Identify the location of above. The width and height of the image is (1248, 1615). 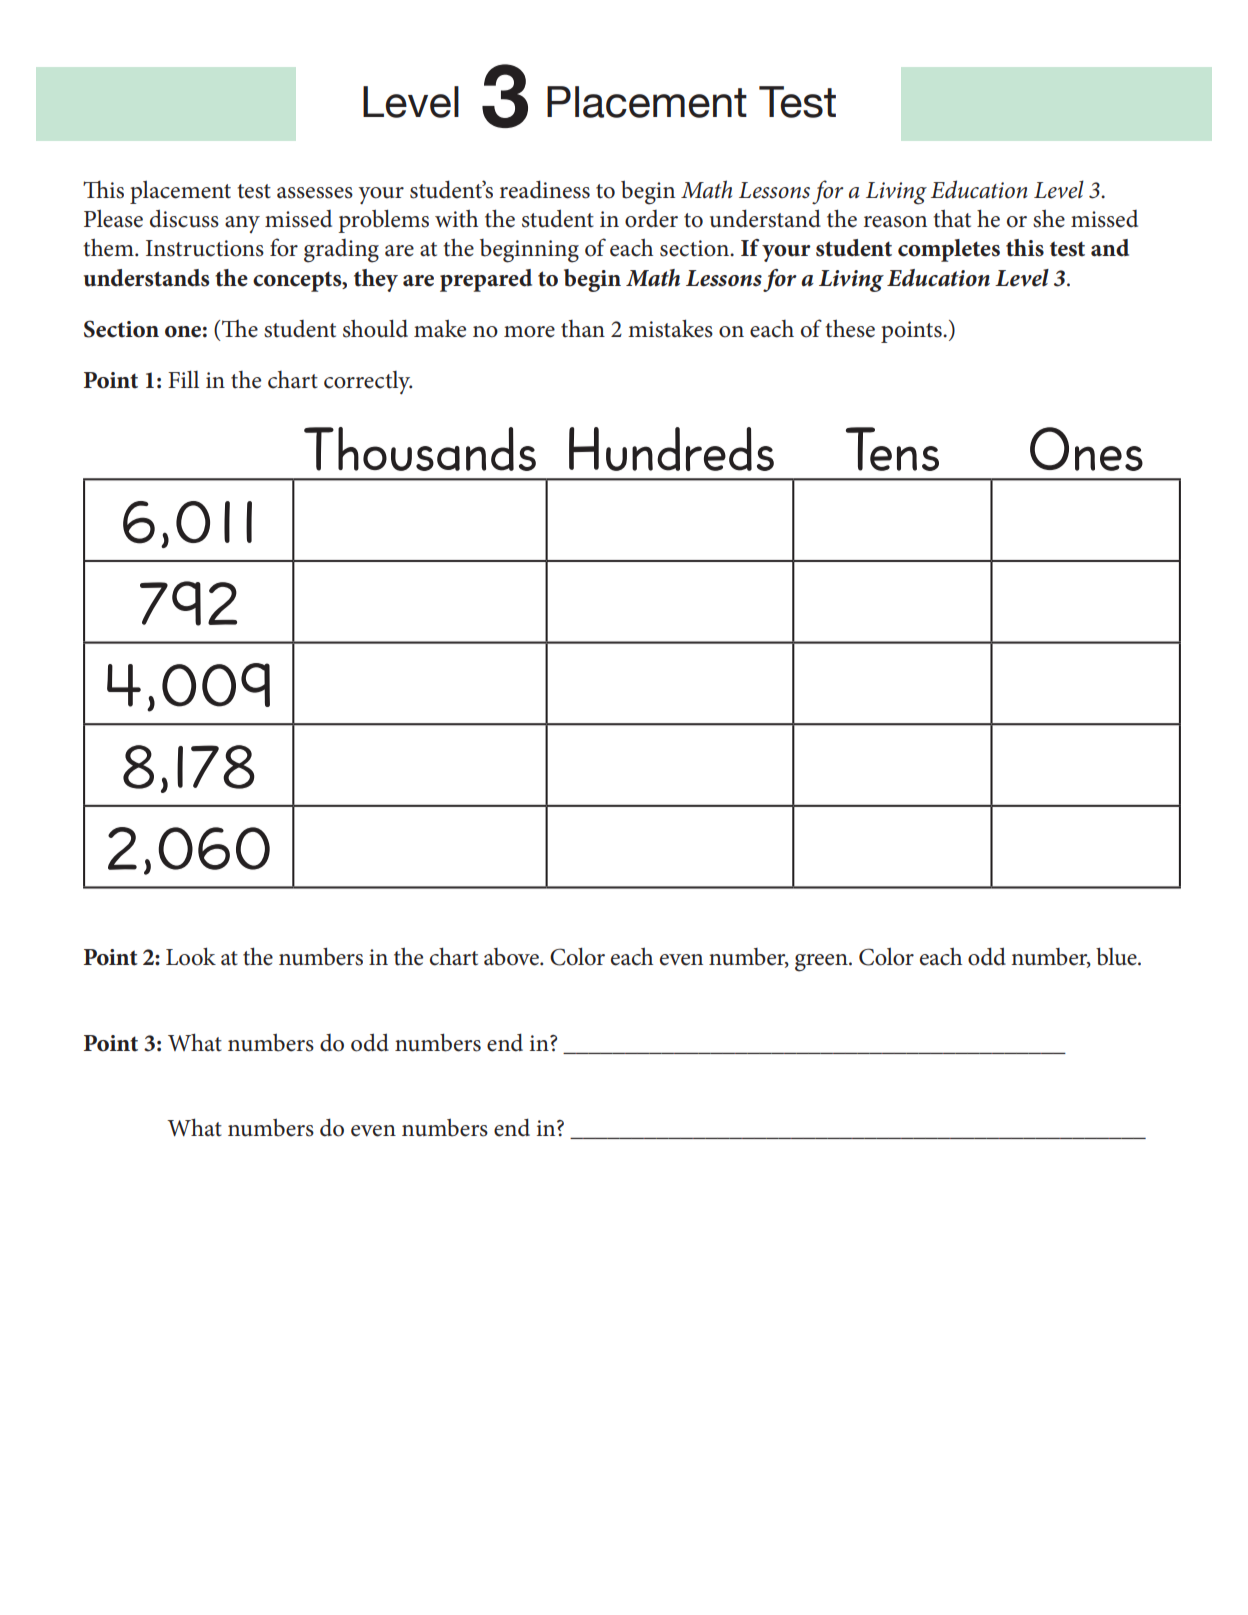
(512, 957).
